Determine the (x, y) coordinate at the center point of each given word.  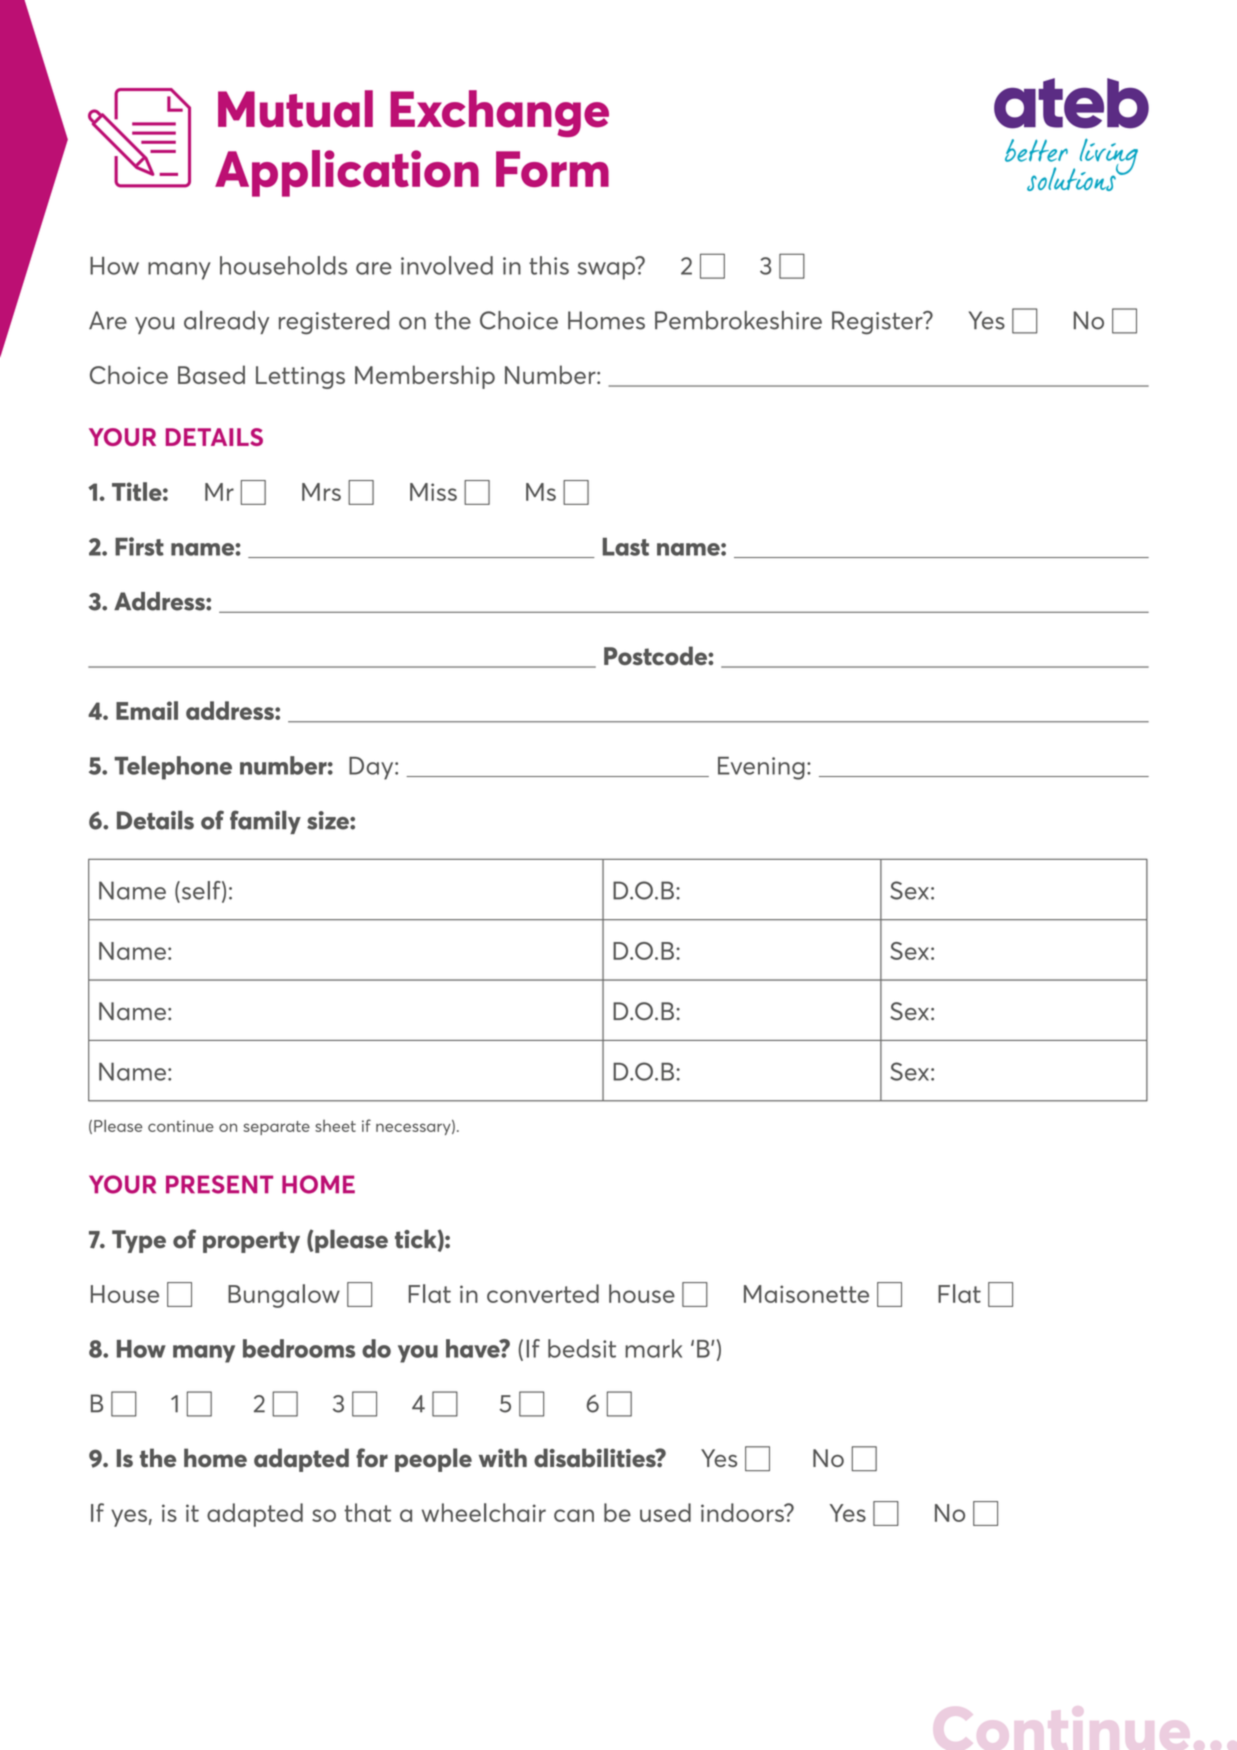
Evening (761, 768)
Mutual (295, 109)
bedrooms (299, 1348)
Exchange (499, 113)
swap (606, 271)
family (265, 822)
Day (372, 768)
